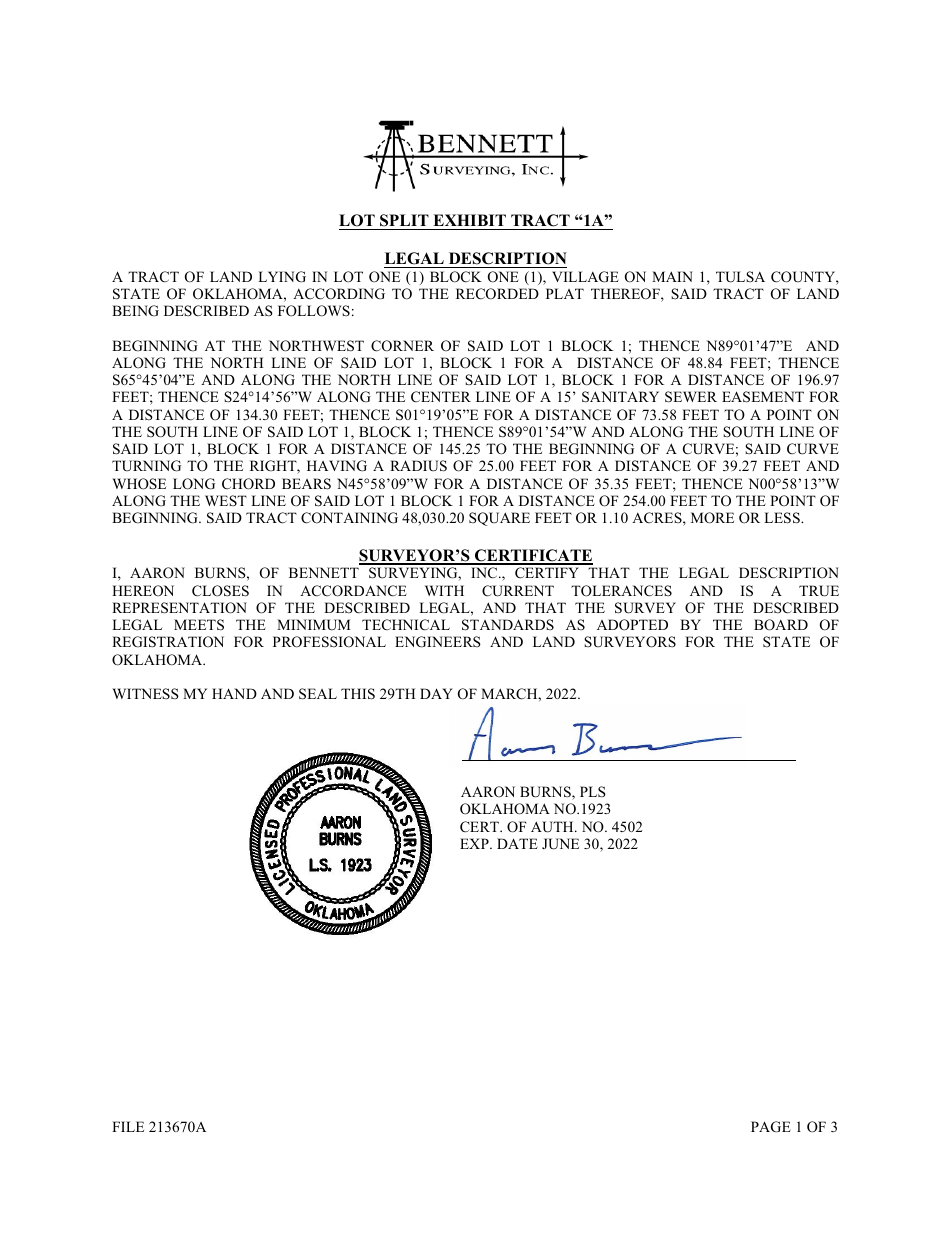 The height and width of the screenshot is (1233, 952). I want to click on PLS, so click(593, 791).
